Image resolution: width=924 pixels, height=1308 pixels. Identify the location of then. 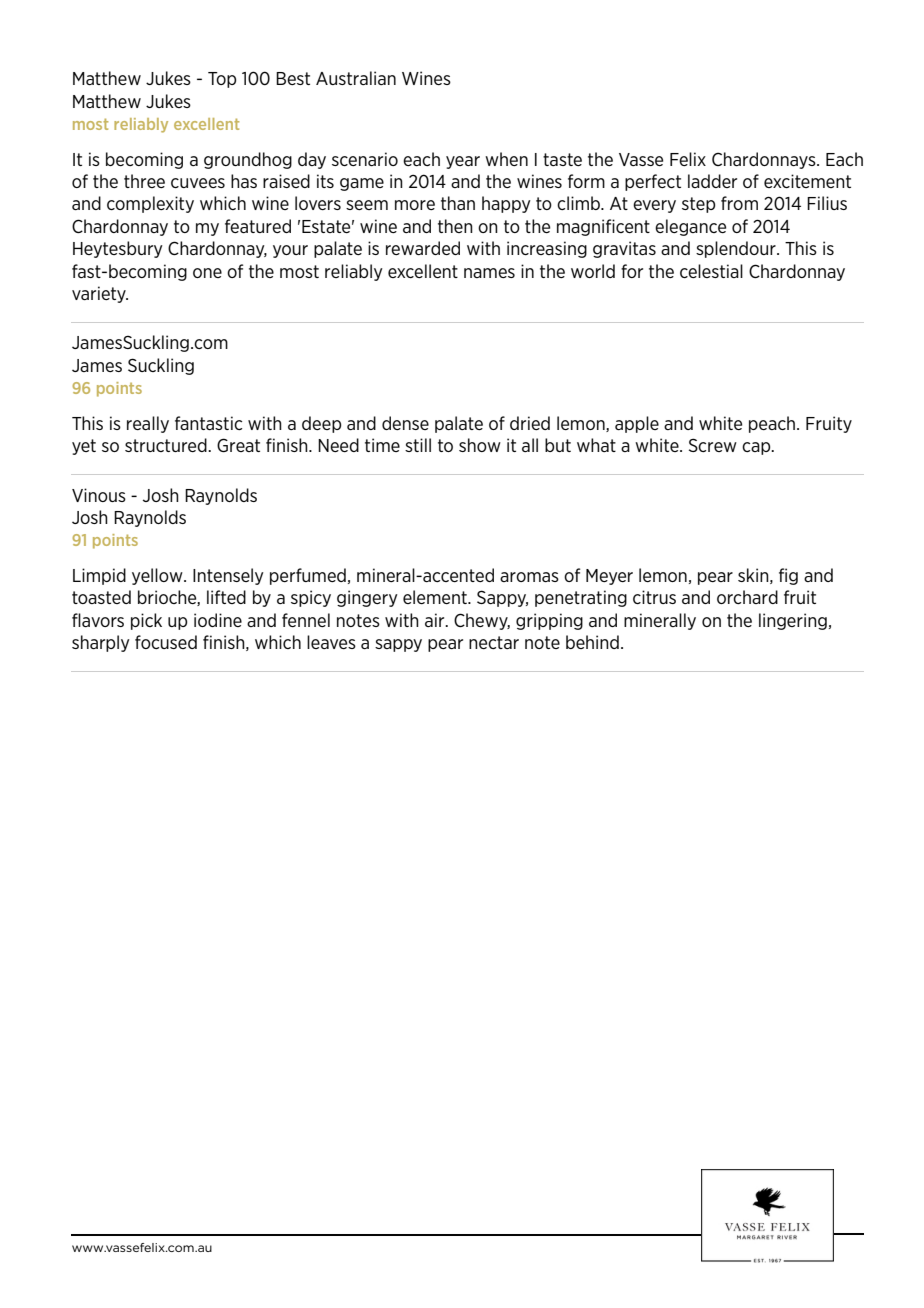
(455, 226).
